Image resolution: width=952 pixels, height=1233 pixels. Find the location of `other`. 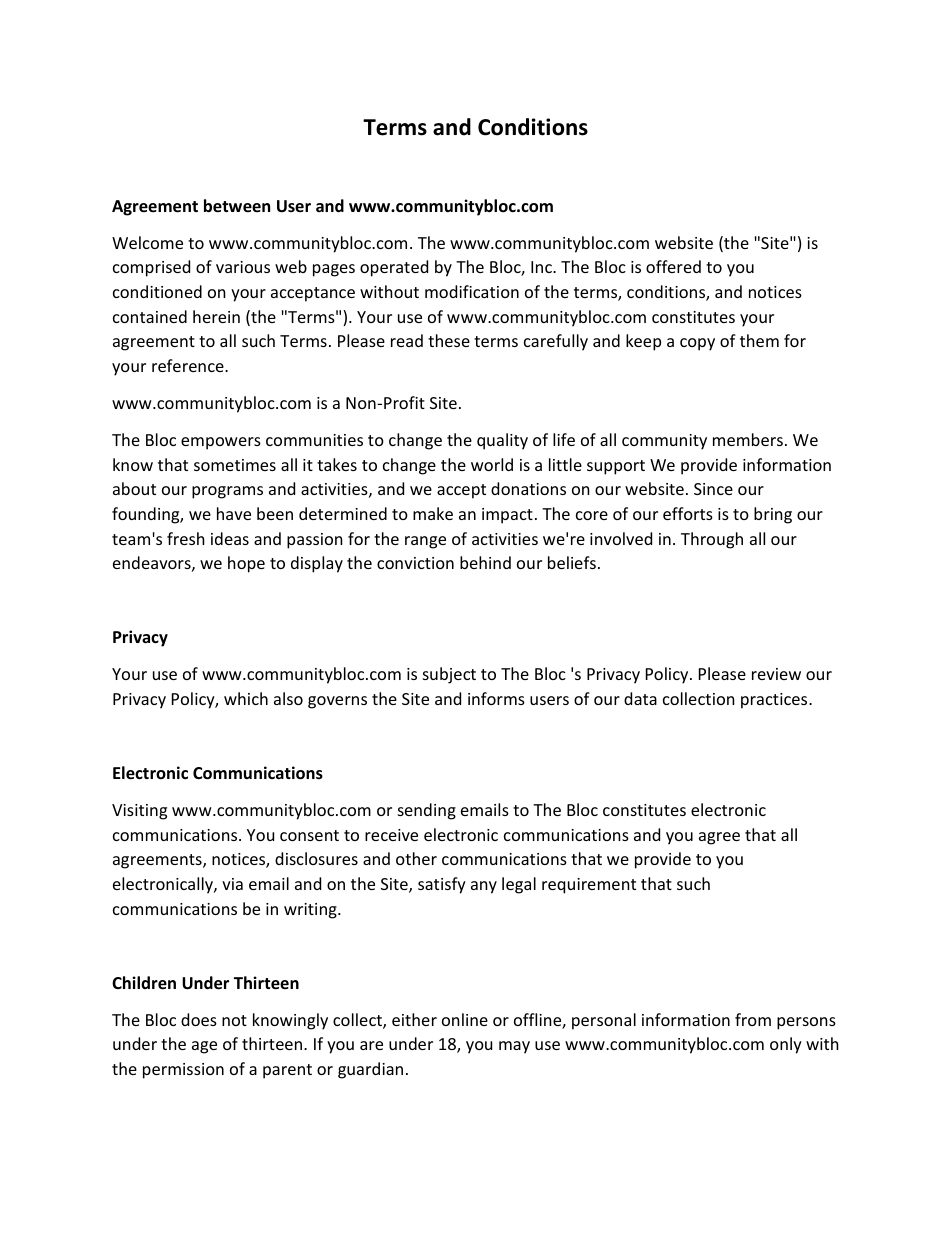

other is located at coordinates (416, 858).
